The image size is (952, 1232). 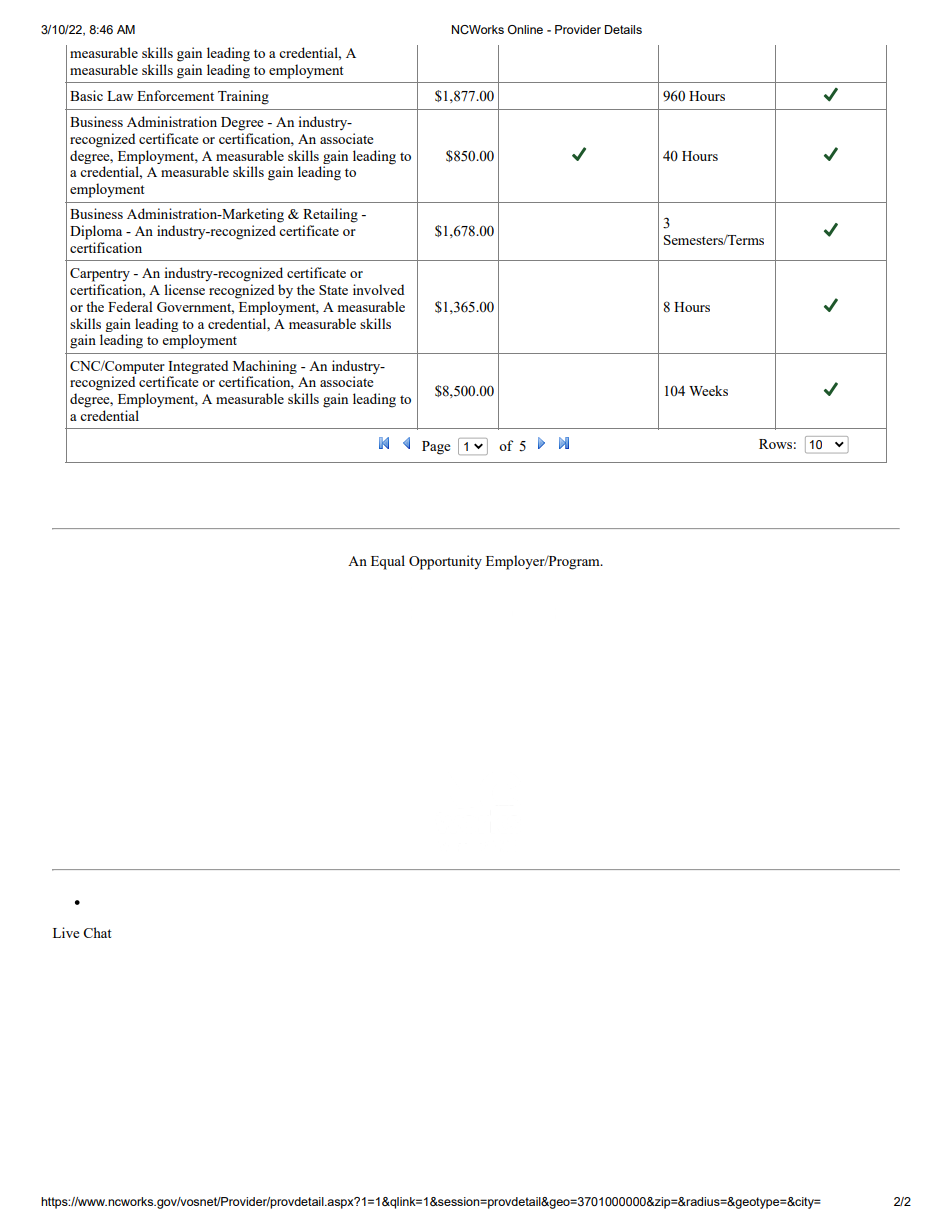 What do you see at coordinates (378, 289) in the image?
I see `involved` at bounding box center [378, 289].
